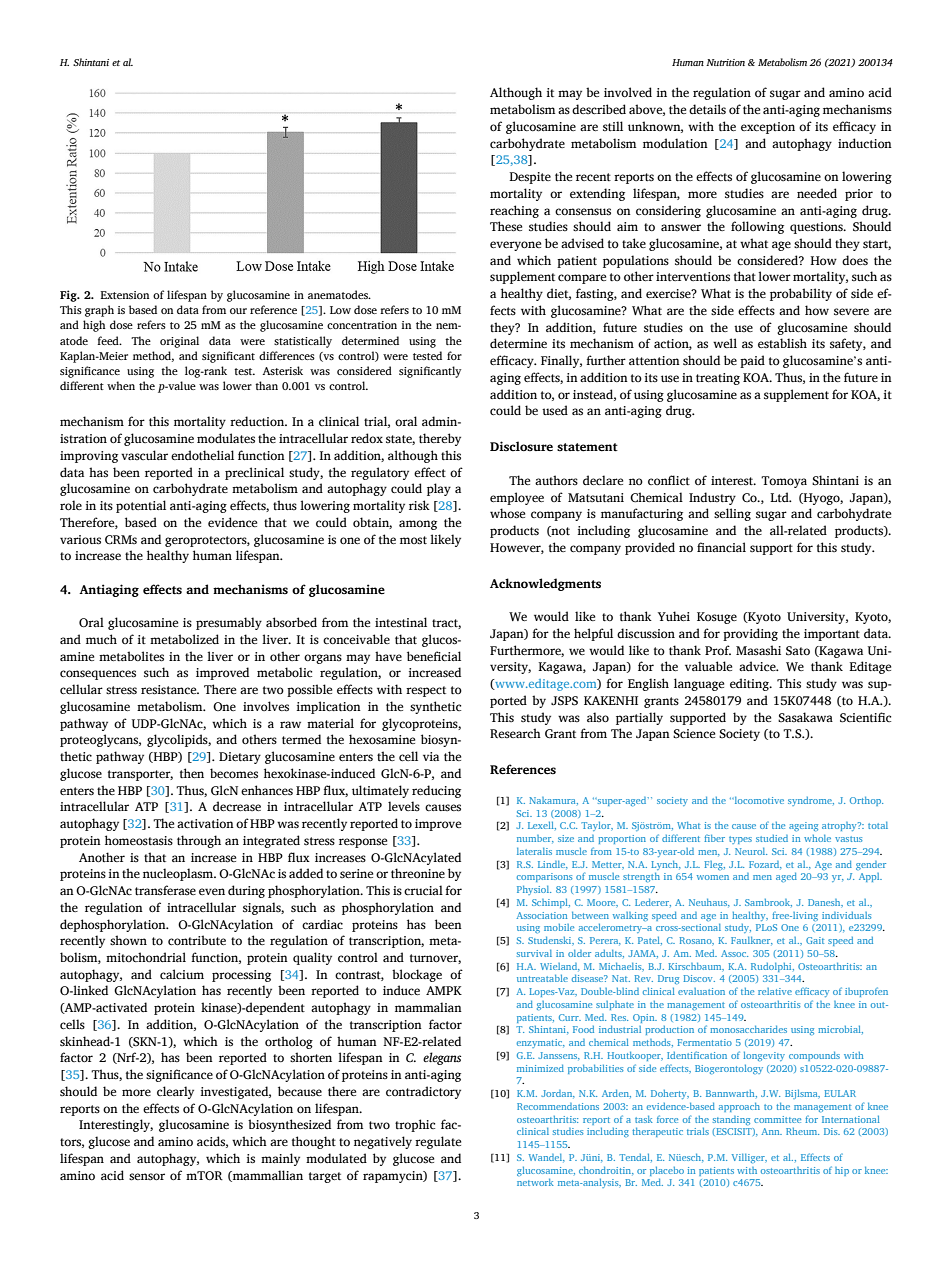  Describe the element at coordinates (750, 634) in the screenshot. I see `providing` at that location.
